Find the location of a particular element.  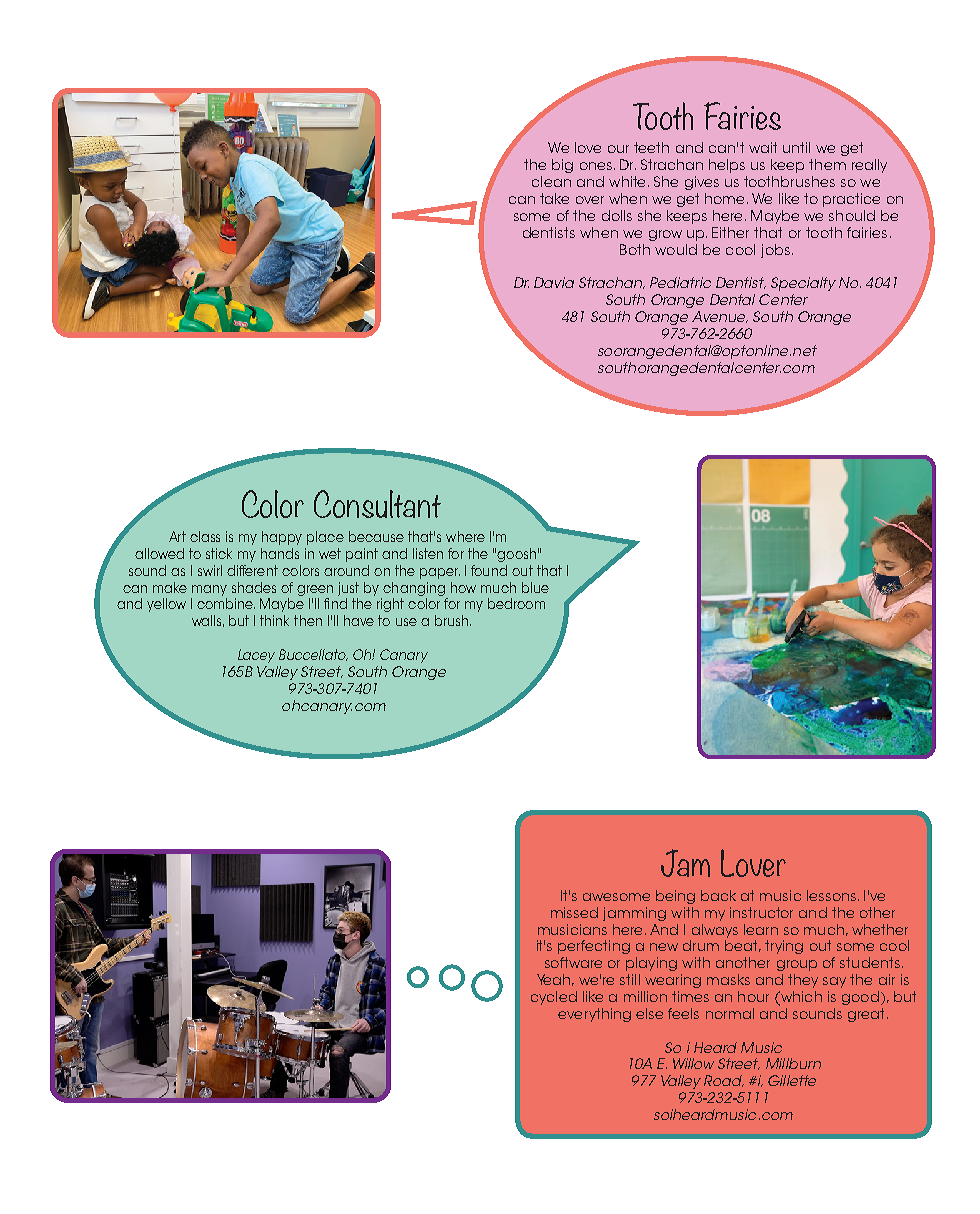

lessons is located at coordinates (831, 895).
